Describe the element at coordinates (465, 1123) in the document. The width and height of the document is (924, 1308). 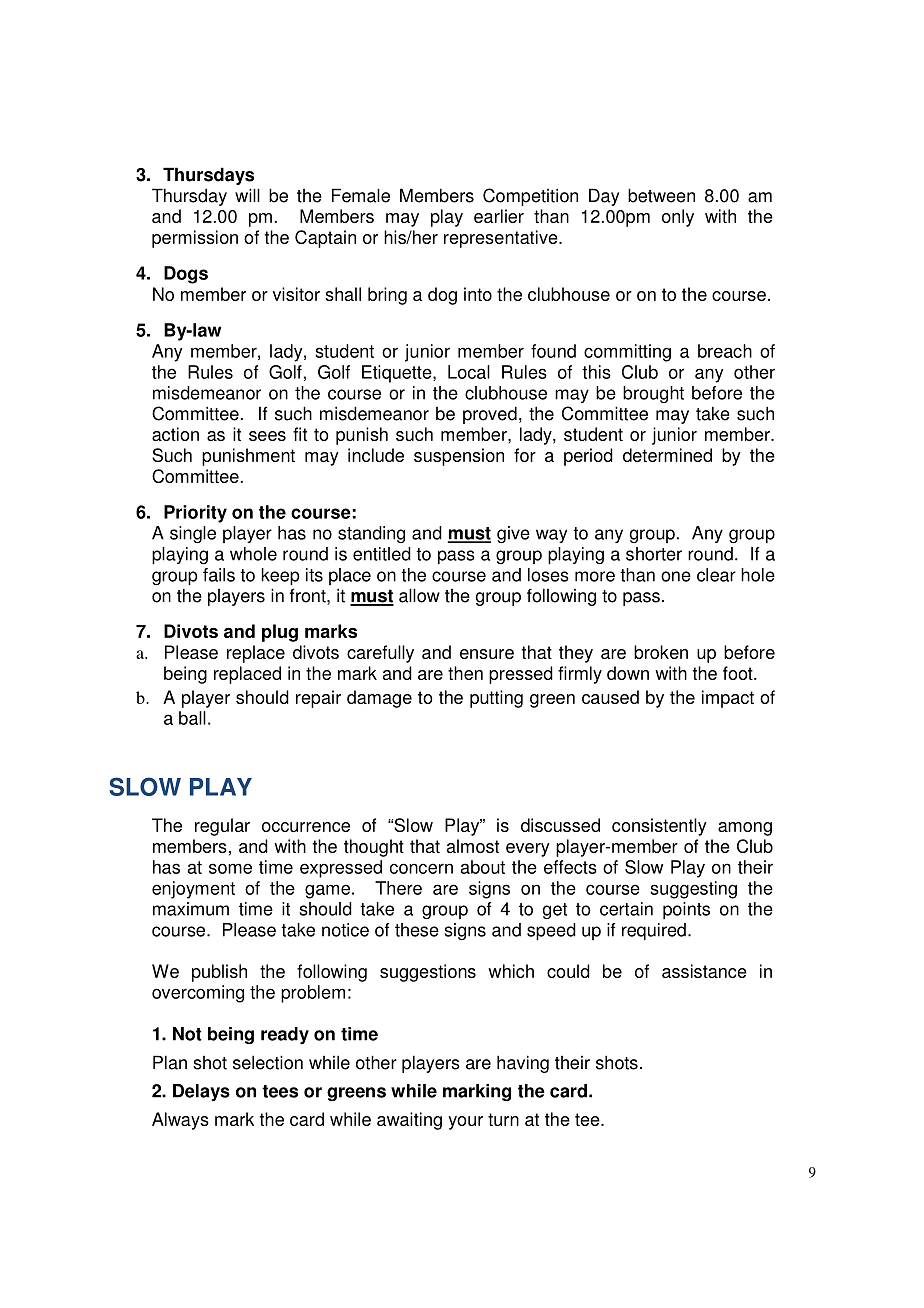
I see `your` at that location.
